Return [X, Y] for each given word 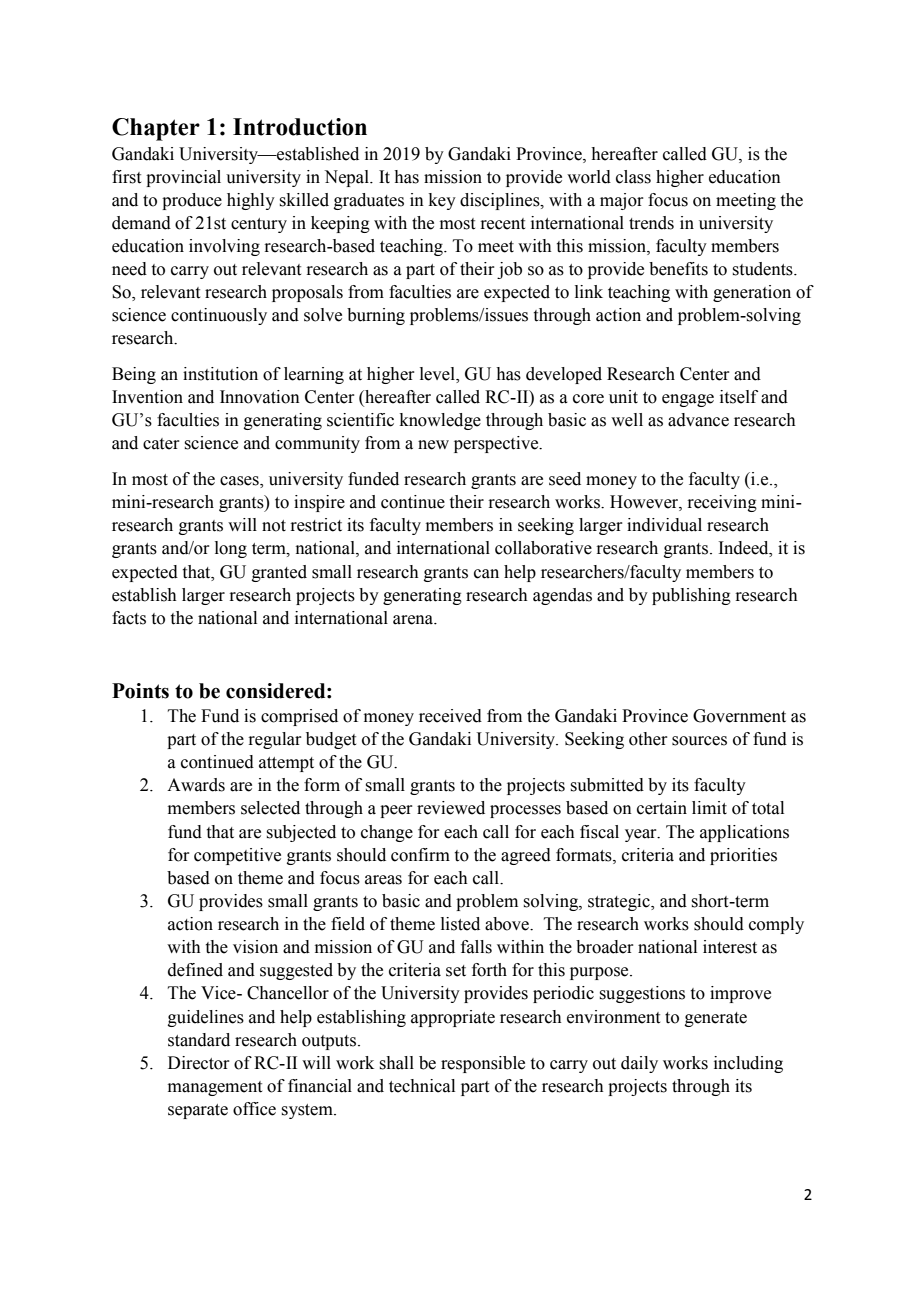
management [215, 1088]
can [486, 574]
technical [422, 1086]
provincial [183, 178]
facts [129, 618]
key [442, 201]
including [748, 1064]
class [633, 177]
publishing [691, 596]
